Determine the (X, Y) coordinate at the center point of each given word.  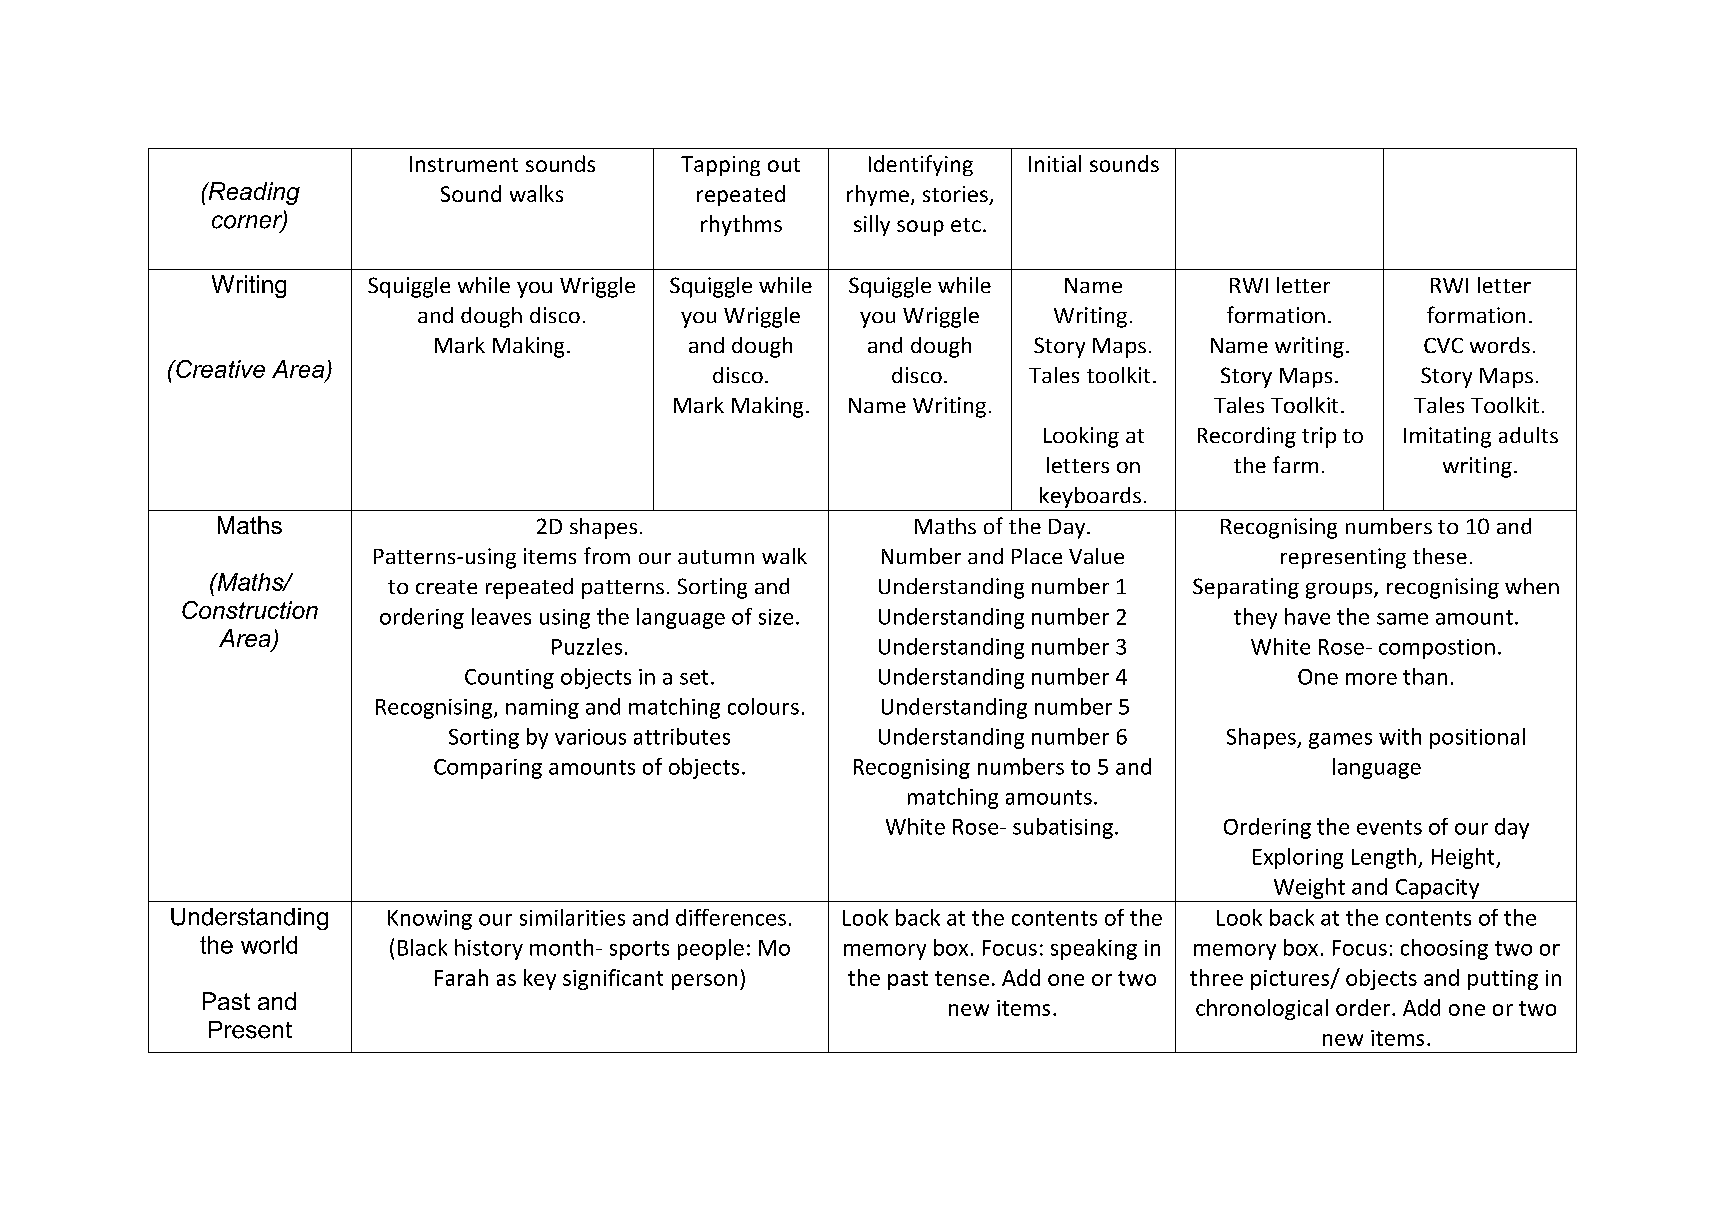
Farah (461, 977)
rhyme (878, 195)
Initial (1055, 163)
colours (763, 706)
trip (1319, 437)
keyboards (1090, 497)
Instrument (464, 164)
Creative (219, 369)
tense (962, 978)
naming (542, 709)
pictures (1291, 980)
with (1400, 736)
